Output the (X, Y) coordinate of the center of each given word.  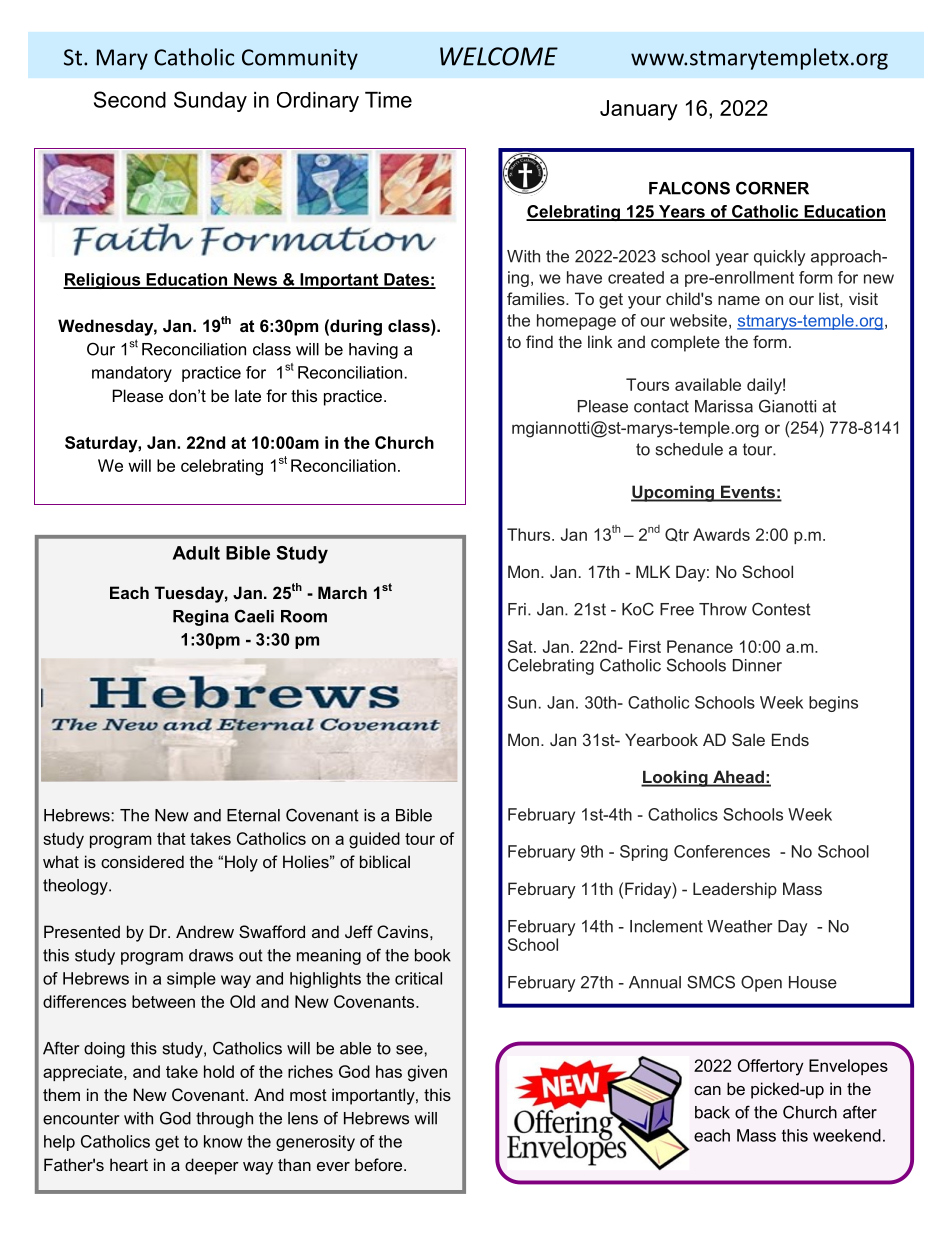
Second (130, 99)
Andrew (205, 931)
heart (129, 1164)
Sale (748, 739)
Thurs (530, 534)
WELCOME (499, 56)
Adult (196, 553)
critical (418, 978)
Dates (406, 280)
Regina (201, 618)
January (639, 110)
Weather (739, 926)
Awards (721, 534)
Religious (103, 281)
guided (374, 840)
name (739, 300)
